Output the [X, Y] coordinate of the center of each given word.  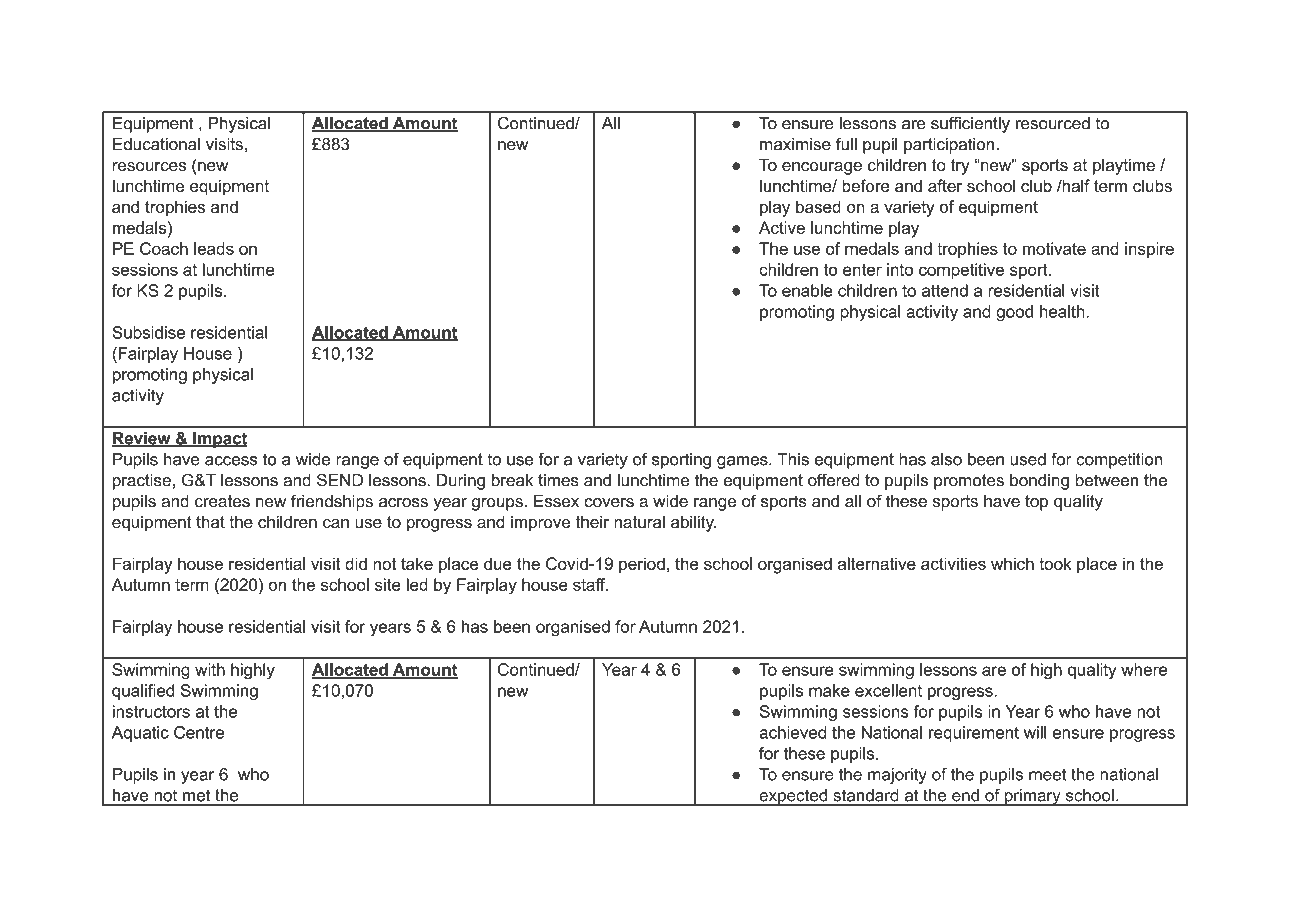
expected [793, 798]
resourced [1053, 123]
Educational [156, 144]
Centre [199, 732]
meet [1047, 774]
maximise [795, 144]
